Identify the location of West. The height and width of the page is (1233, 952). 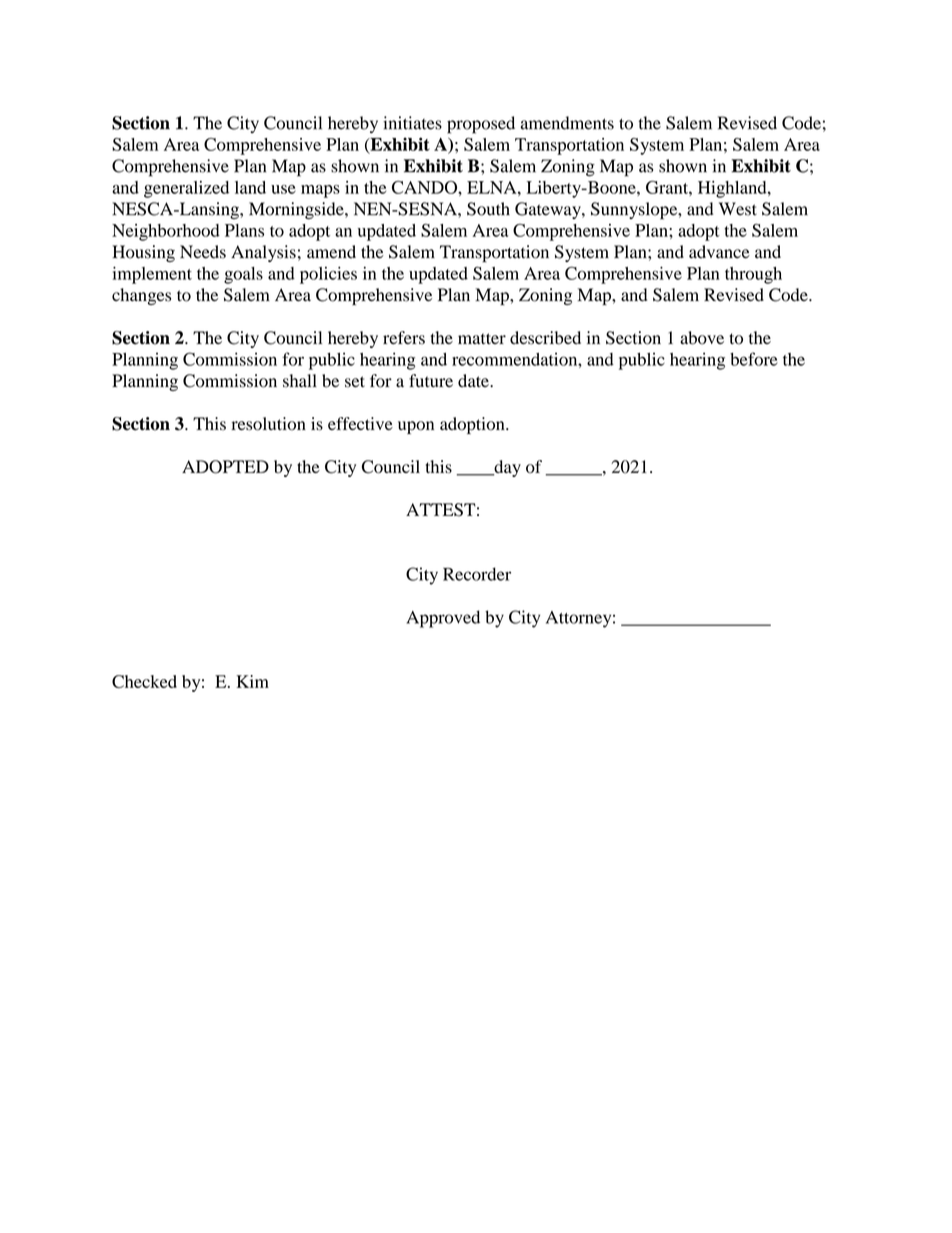
(738, 209).
